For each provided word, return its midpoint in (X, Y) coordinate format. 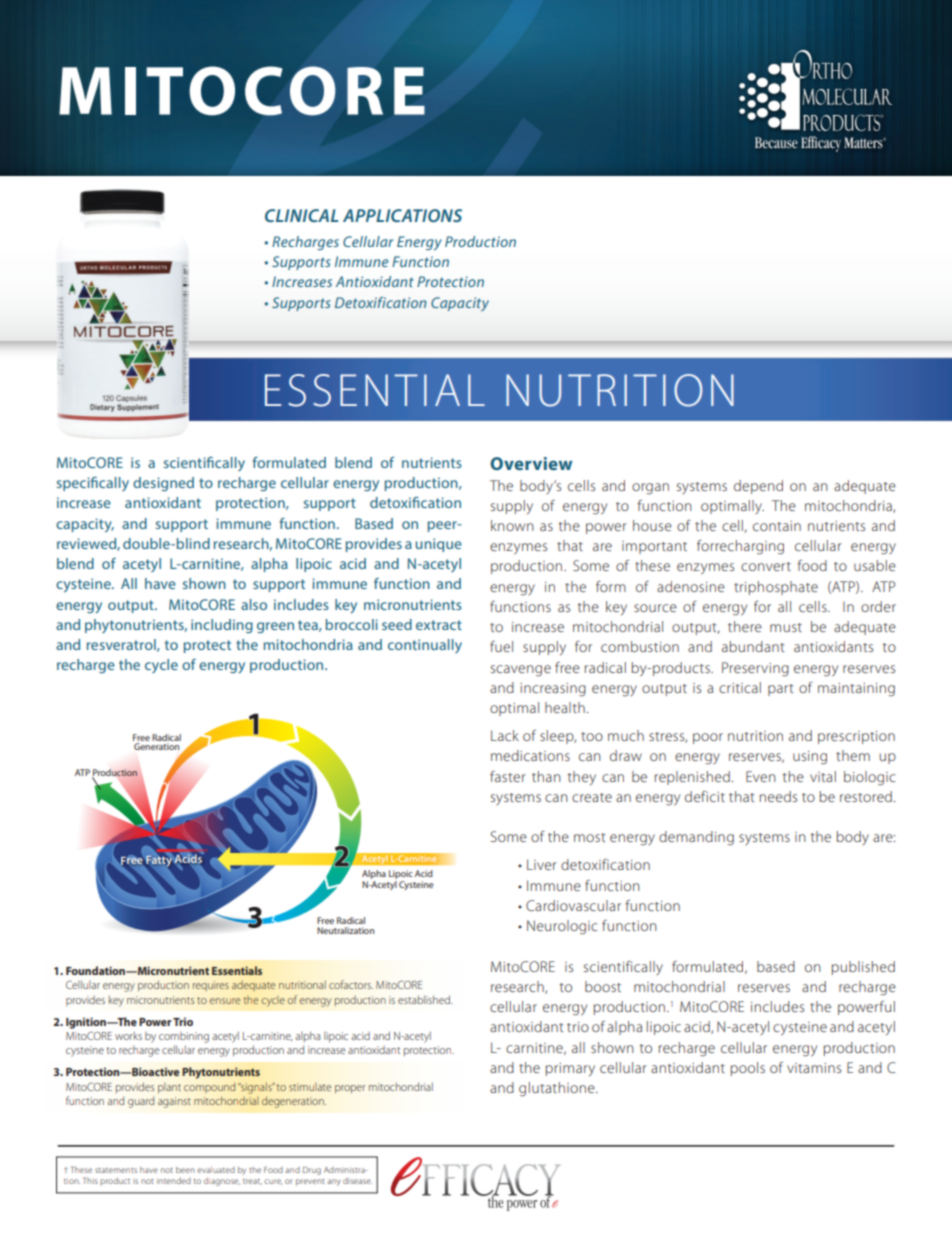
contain (777, 526)
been (185, 1170)
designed (163, 484)
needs (778, 796)
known (512, 525)
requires (211, 986)
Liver (542, 864)
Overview (531, 463)
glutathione (558, 1089)
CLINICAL (302, 215)
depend (758, 487)
